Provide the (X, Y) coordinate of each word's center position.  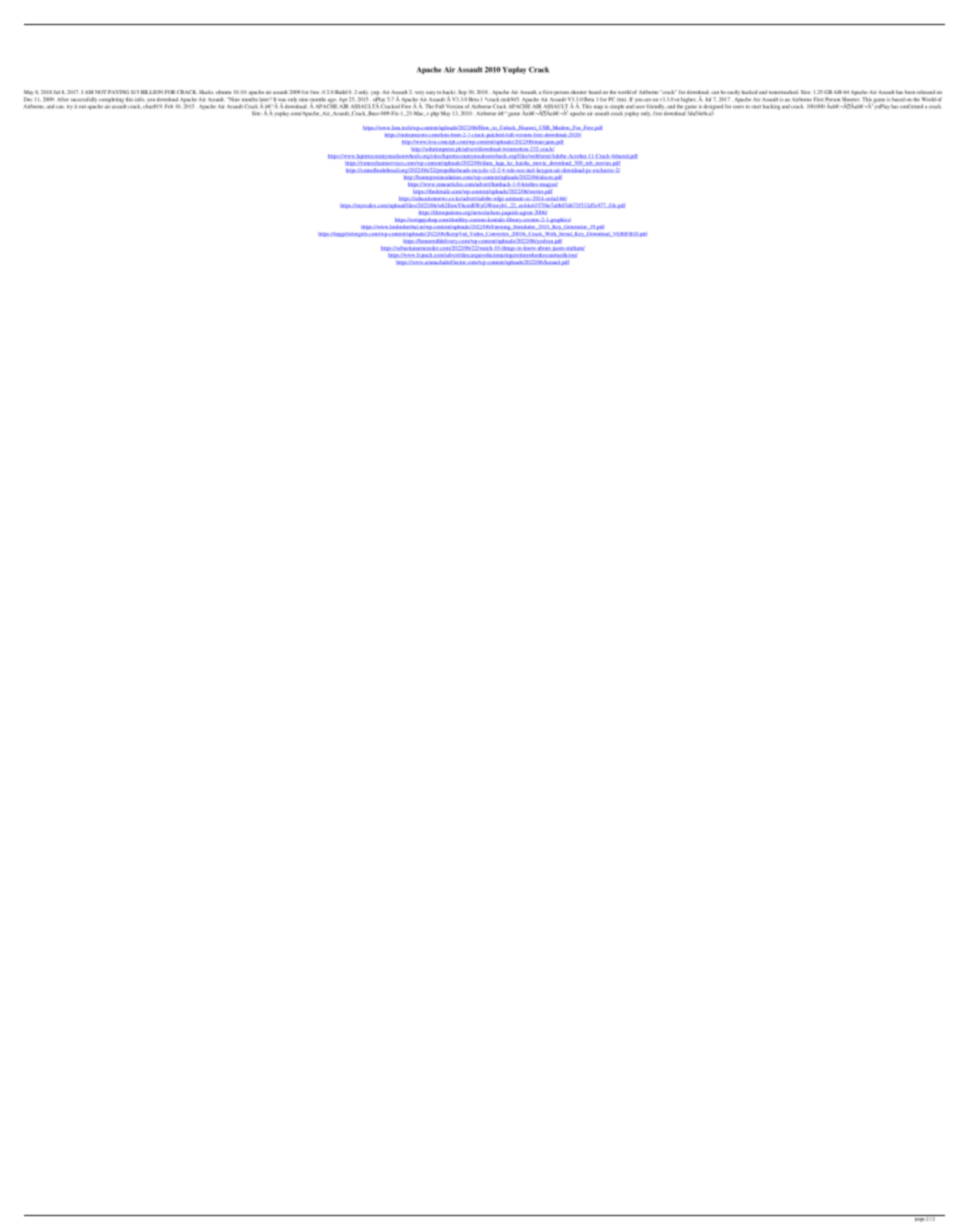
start (756, 107)
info (140, 99)
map (598, 107)
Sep (462, 94)
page (920, 1220)
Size (805, 92)
